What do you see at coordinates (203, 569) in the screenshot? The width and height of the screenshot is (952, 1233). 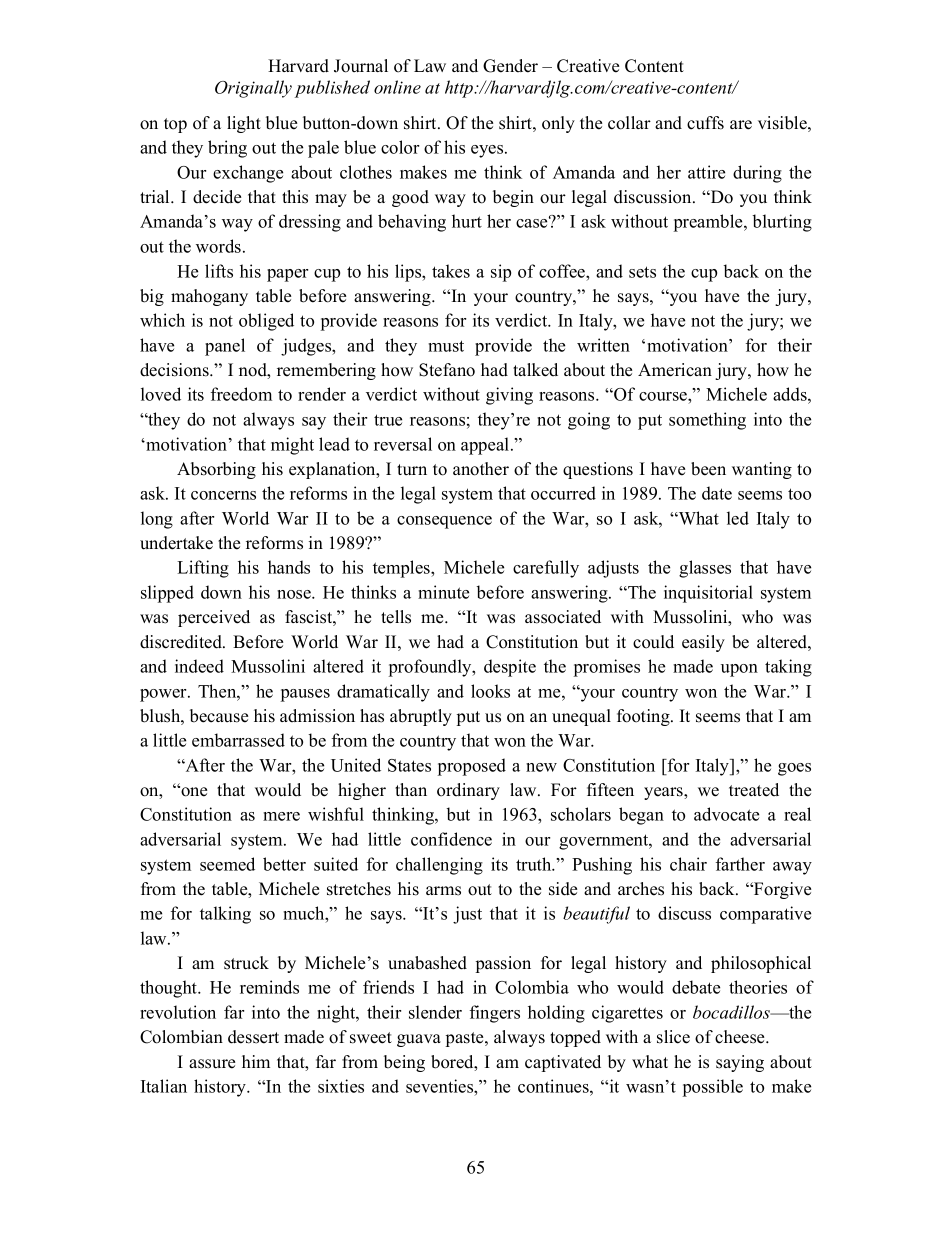 I see `Lifting` at bounding box center [203, 569].
